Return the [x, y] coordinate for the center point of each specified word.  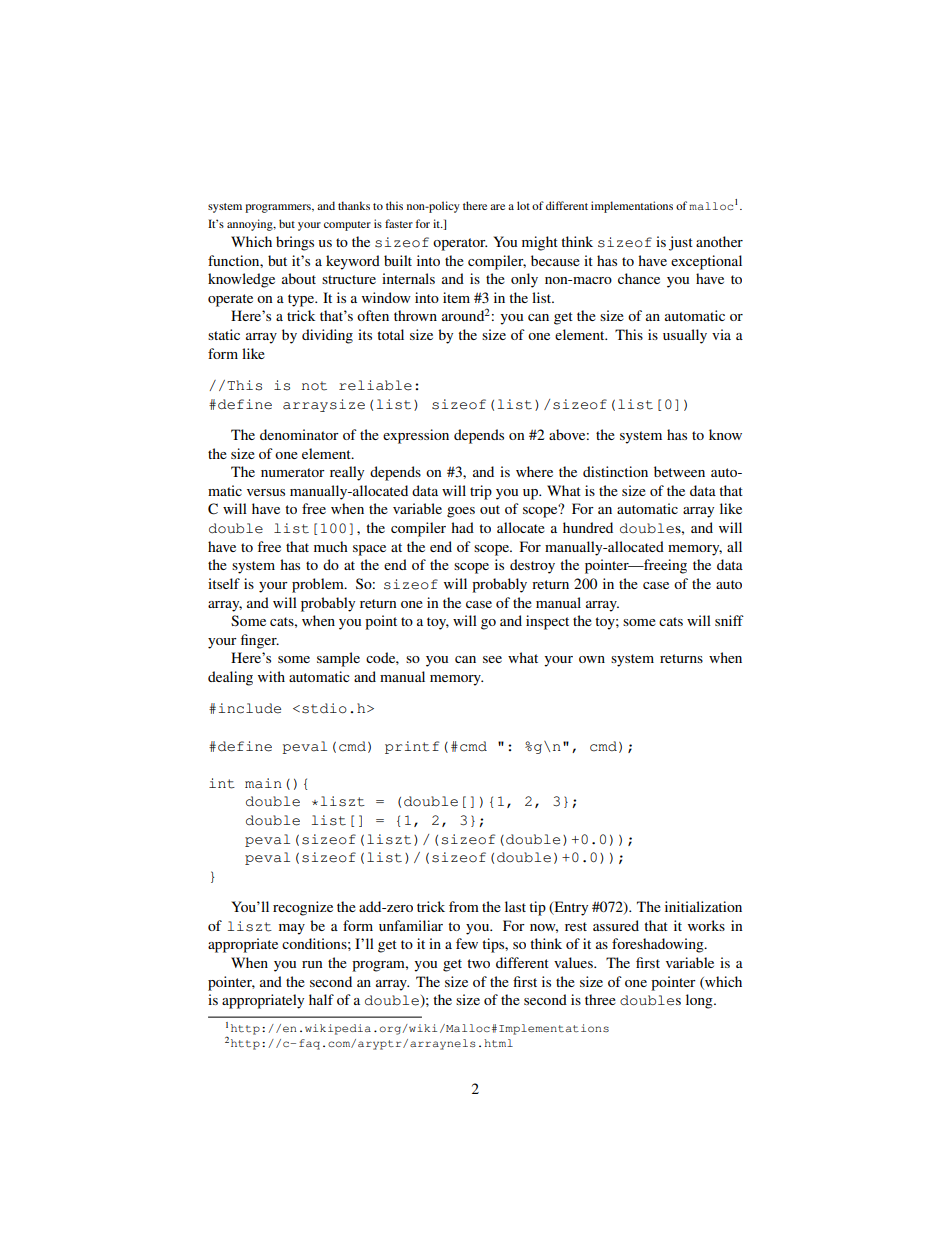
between [679, 471]
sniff [729, 620]
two [478, 963]
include [250, 708]
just [681, 243]
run [312, 964]
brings [295, 243]
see [492, 659]
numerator [293, 472]
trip [481, 492]
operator [460, 244]
